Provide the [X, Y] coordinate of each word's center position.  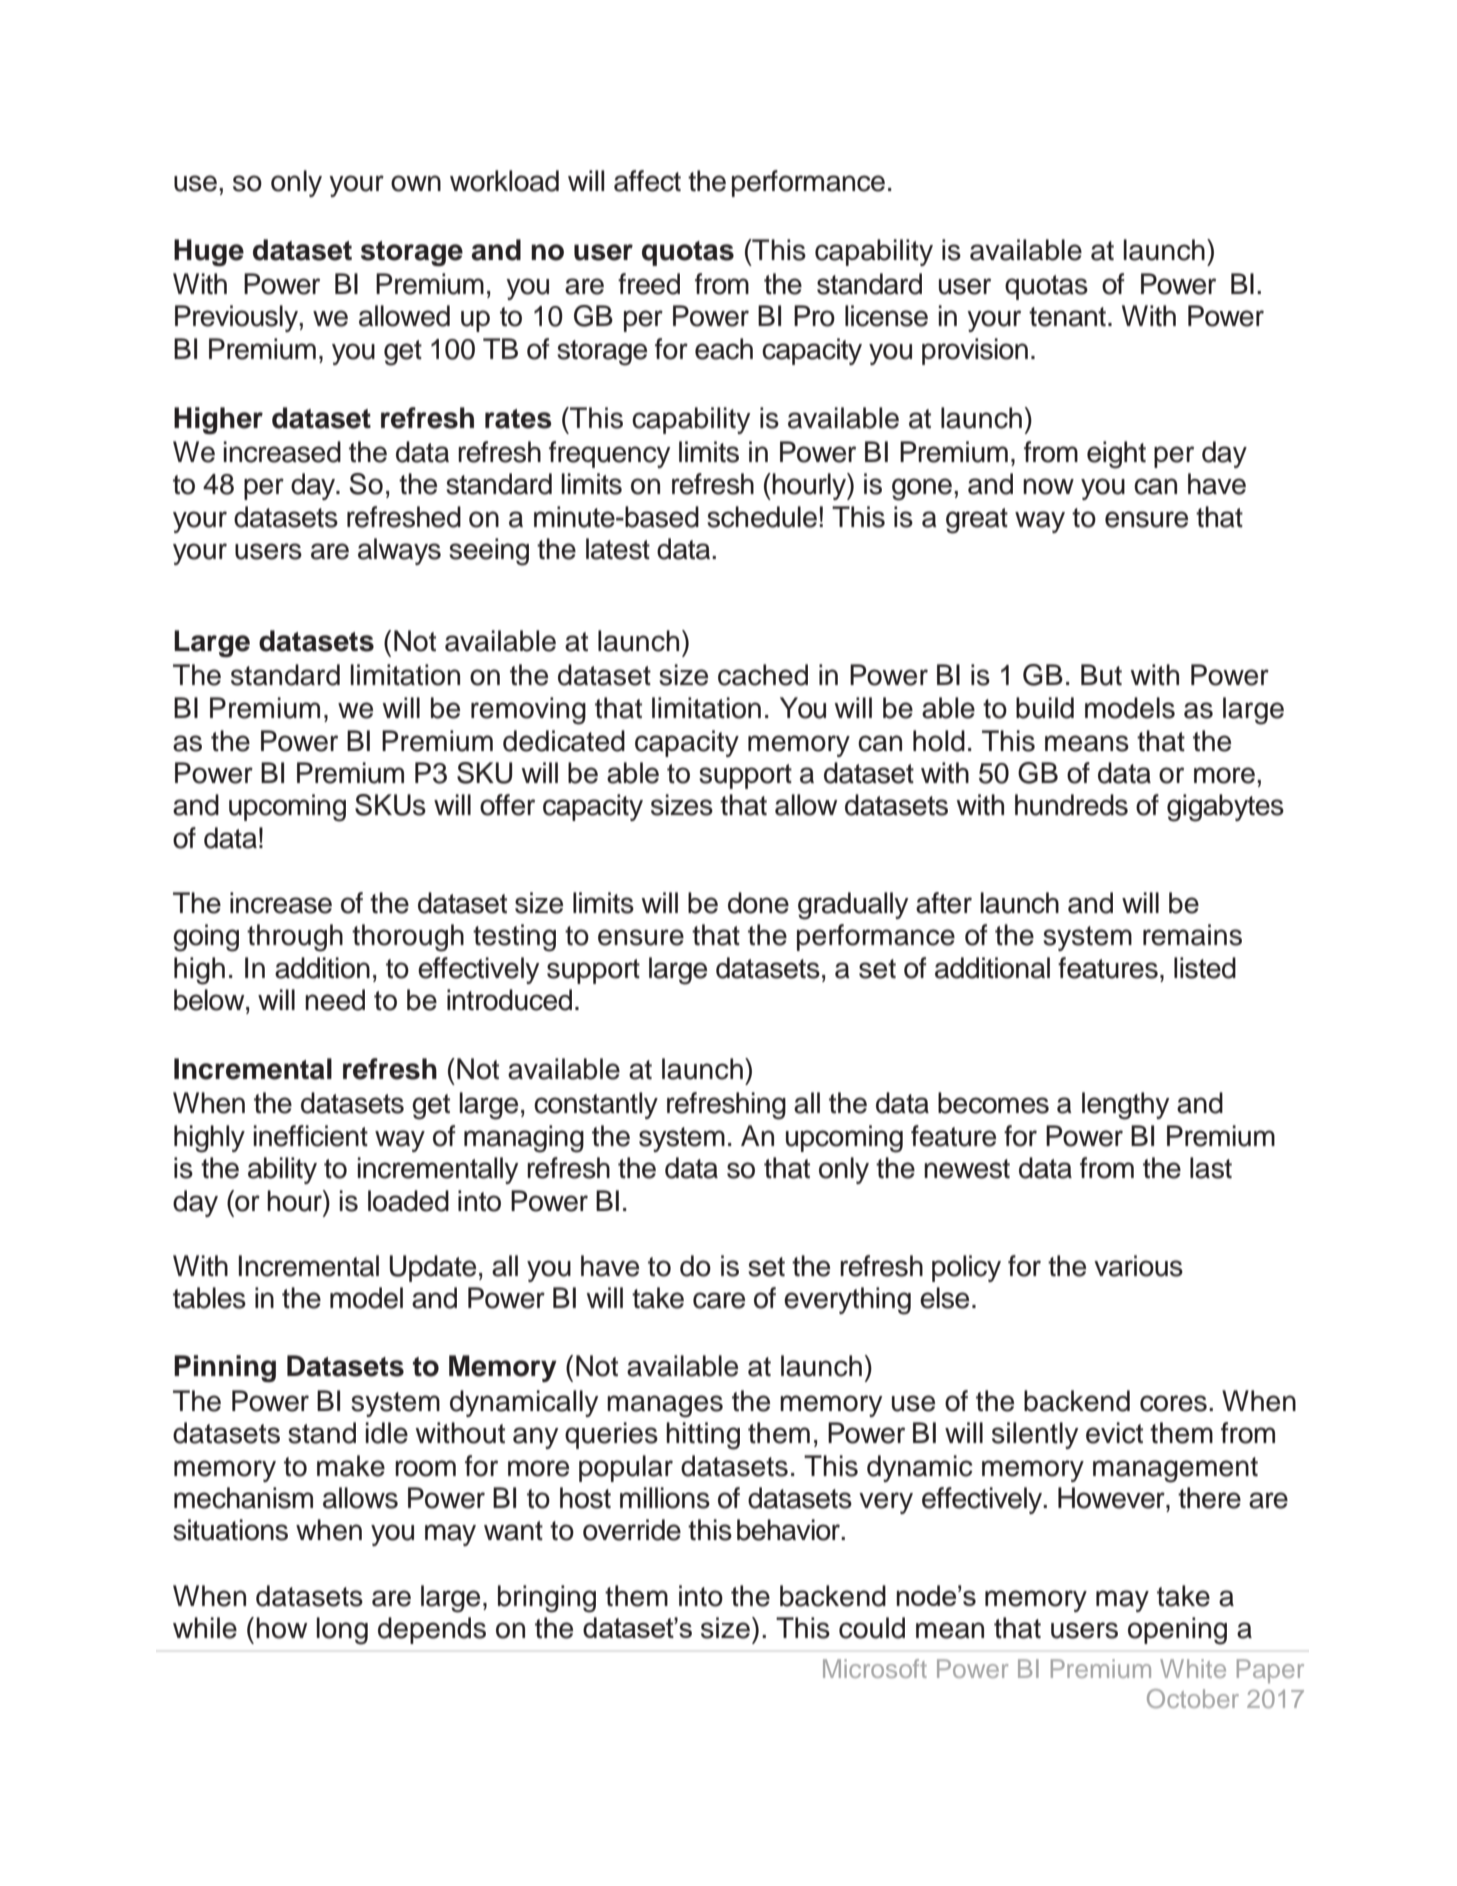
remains [1192, 935]
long [342, 1631]
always [399, 551]
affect [647, 181]
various [1138, 1266]
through [295, 938]
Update [433, 1268]
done [758, 903]
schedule [762, 517]
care [719, 1300]
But [1101, 675]
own [416, 183]
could [872, 1628]
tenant [1067, 317]
